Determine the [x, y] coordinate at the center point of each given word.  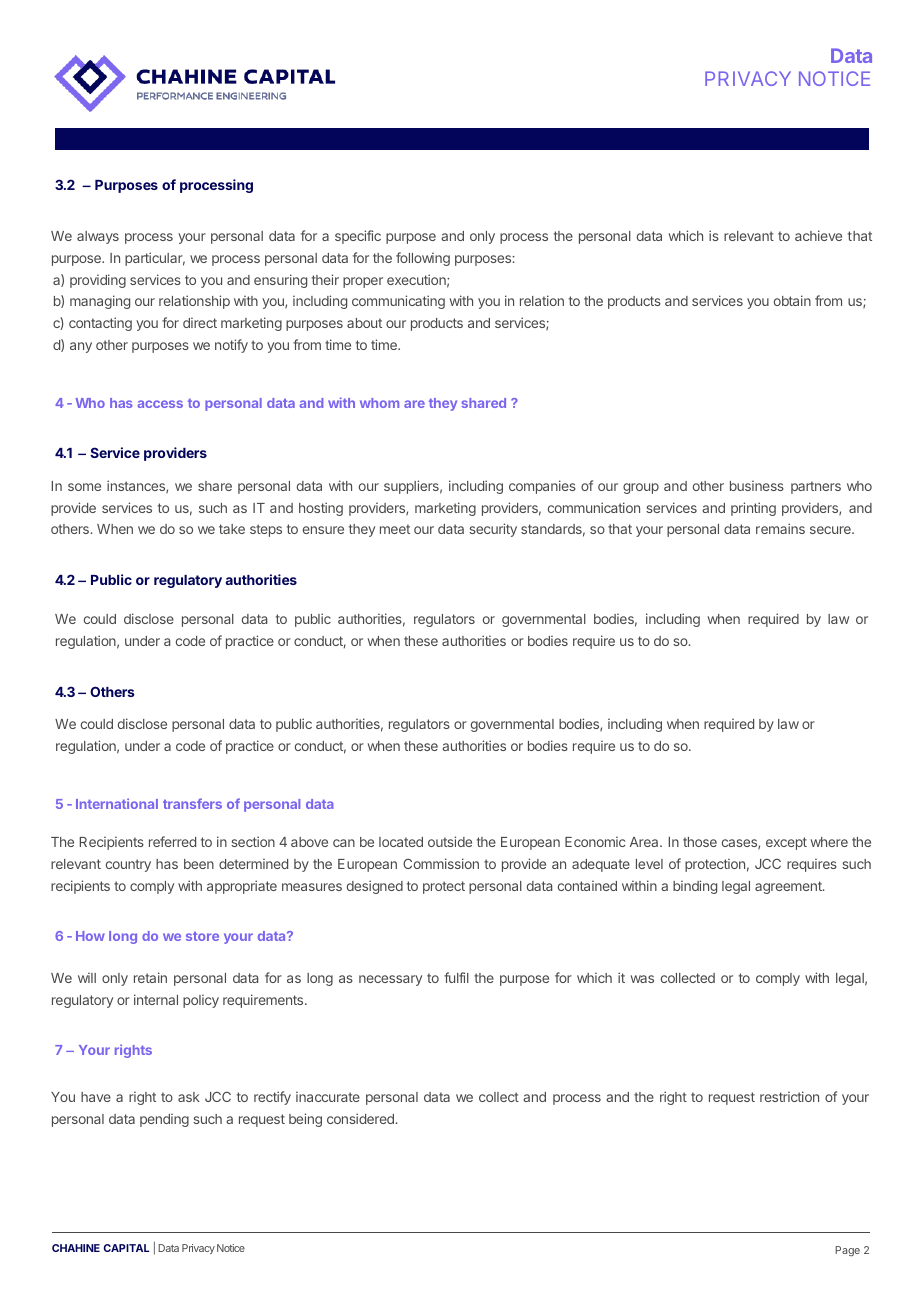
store [202, 936]
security [493, 530]
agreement [789, 887]
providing [98, 281]
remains [780, 528]
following [423, 259]
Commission [441, 863]
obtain [792, 300]
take [232, 529]
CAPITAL [126, 1248]
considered [360, 1118]
